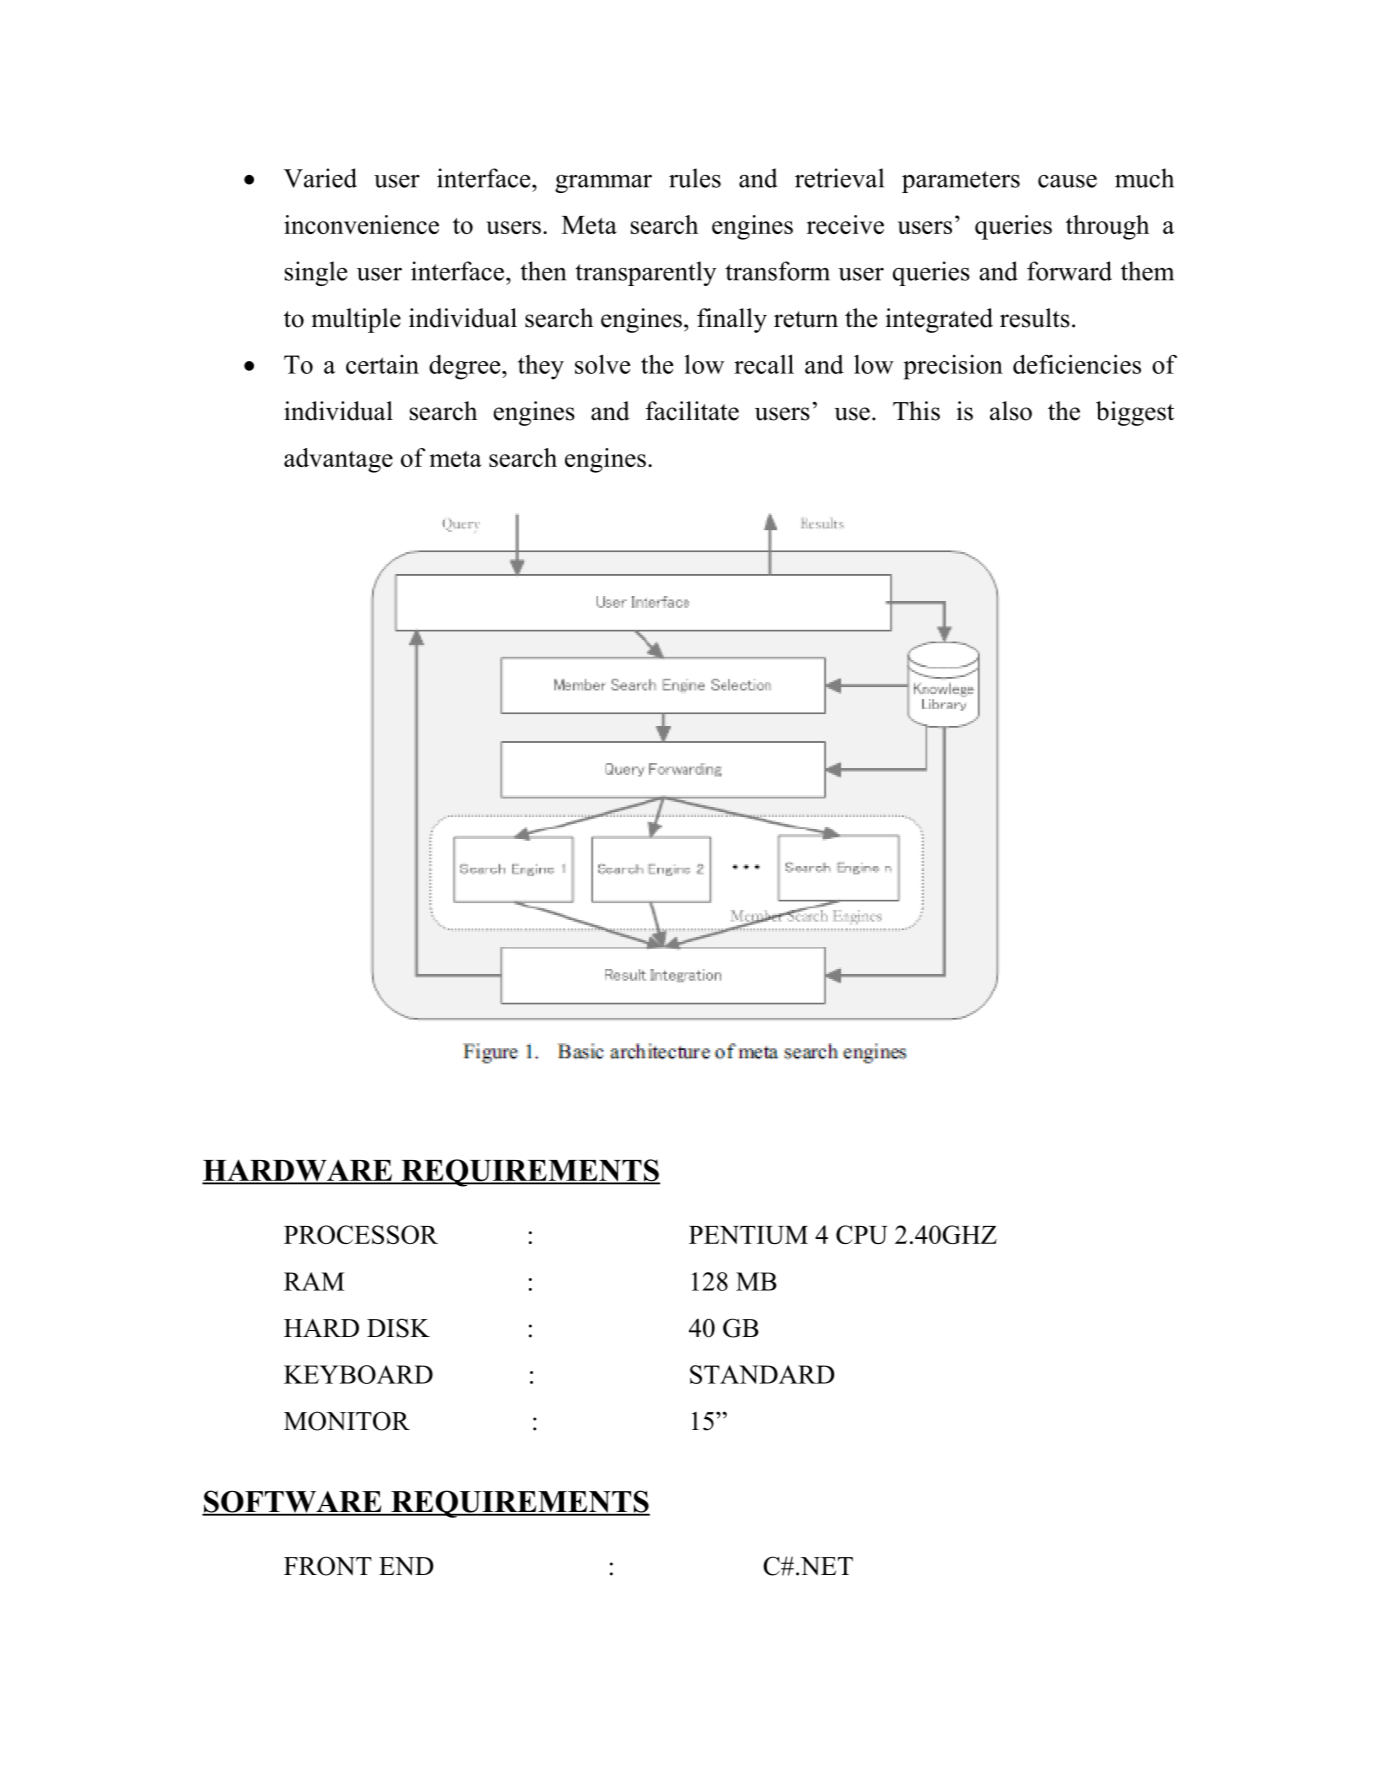 The image size is (1377, 1782). I want to click on inconvenience, so click(361, 224).
